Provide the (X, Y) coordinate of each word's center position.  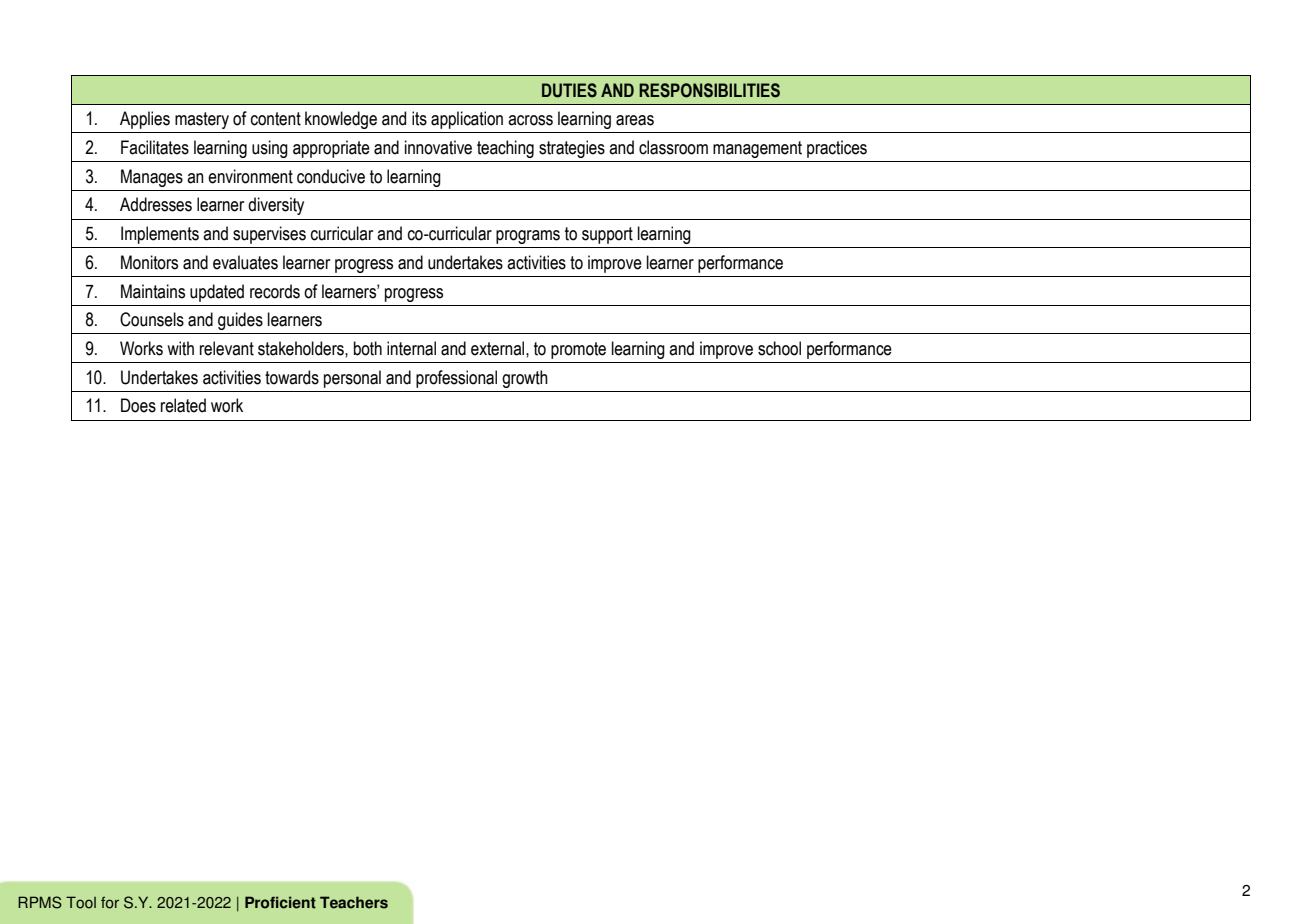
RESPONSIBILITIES (709, 90)
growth (525, 379)
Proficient (280, 902)
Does (138, 405)
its (419, 118)
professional (456, 379)
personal (352, 379)
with (180, 348)
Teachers (354, 902)
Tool (81, 902)
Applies (145, 120)
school (779, 348)
